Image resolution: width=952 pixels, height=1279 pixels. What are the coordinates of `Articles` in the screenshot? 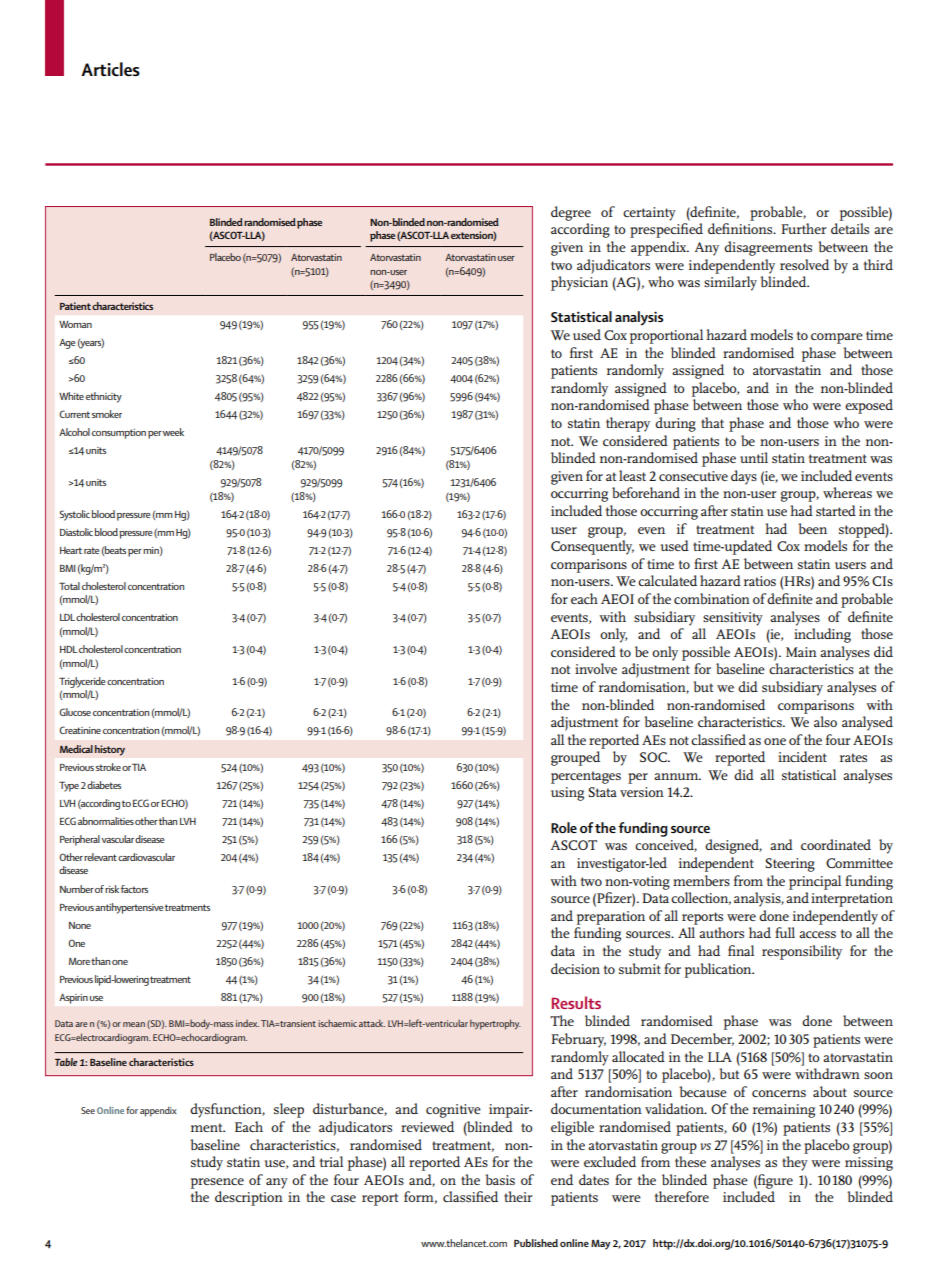 It's located at (110, 69).
